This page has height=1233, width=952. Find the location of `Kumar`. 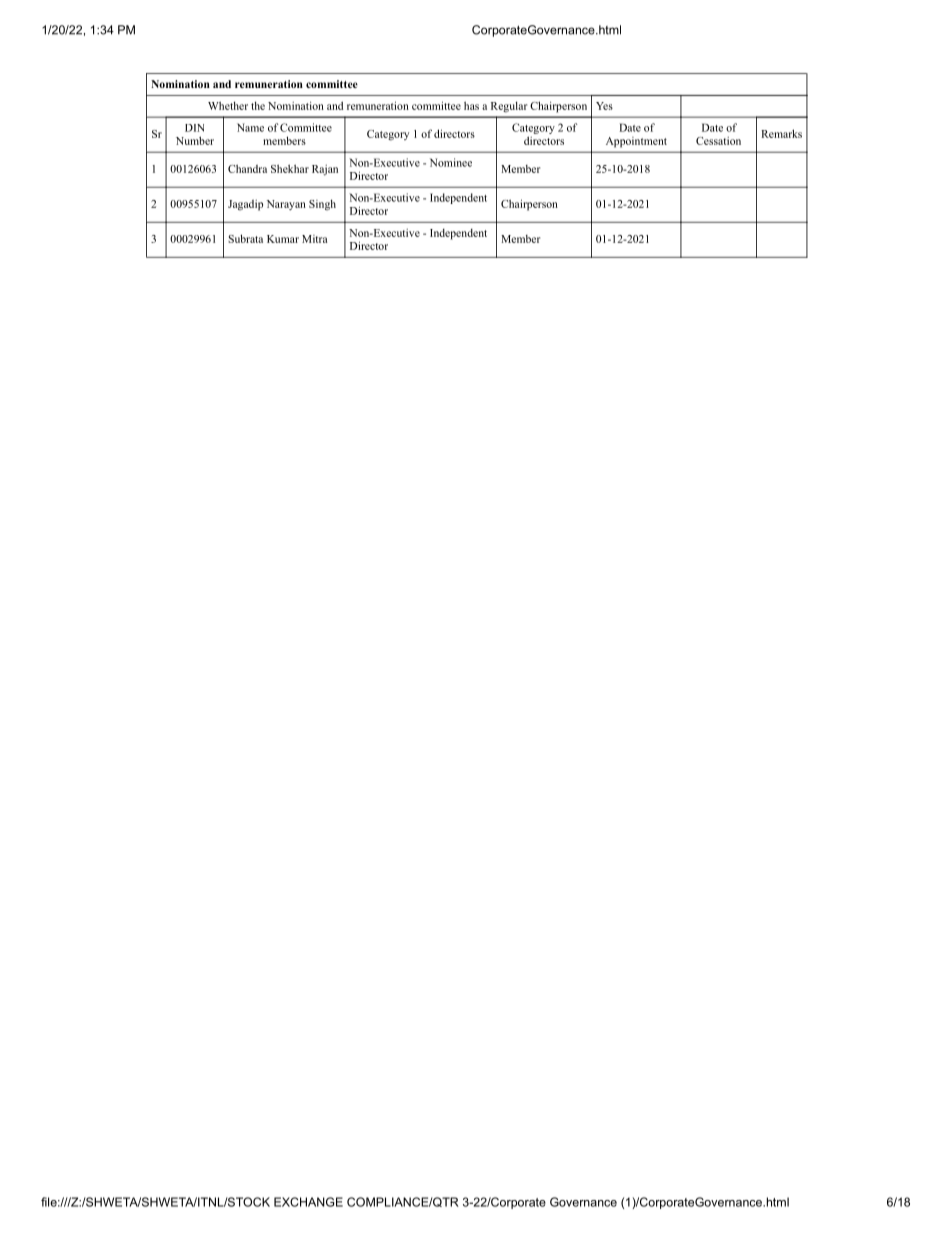

Kumar is located at coordinates (283, 239).
